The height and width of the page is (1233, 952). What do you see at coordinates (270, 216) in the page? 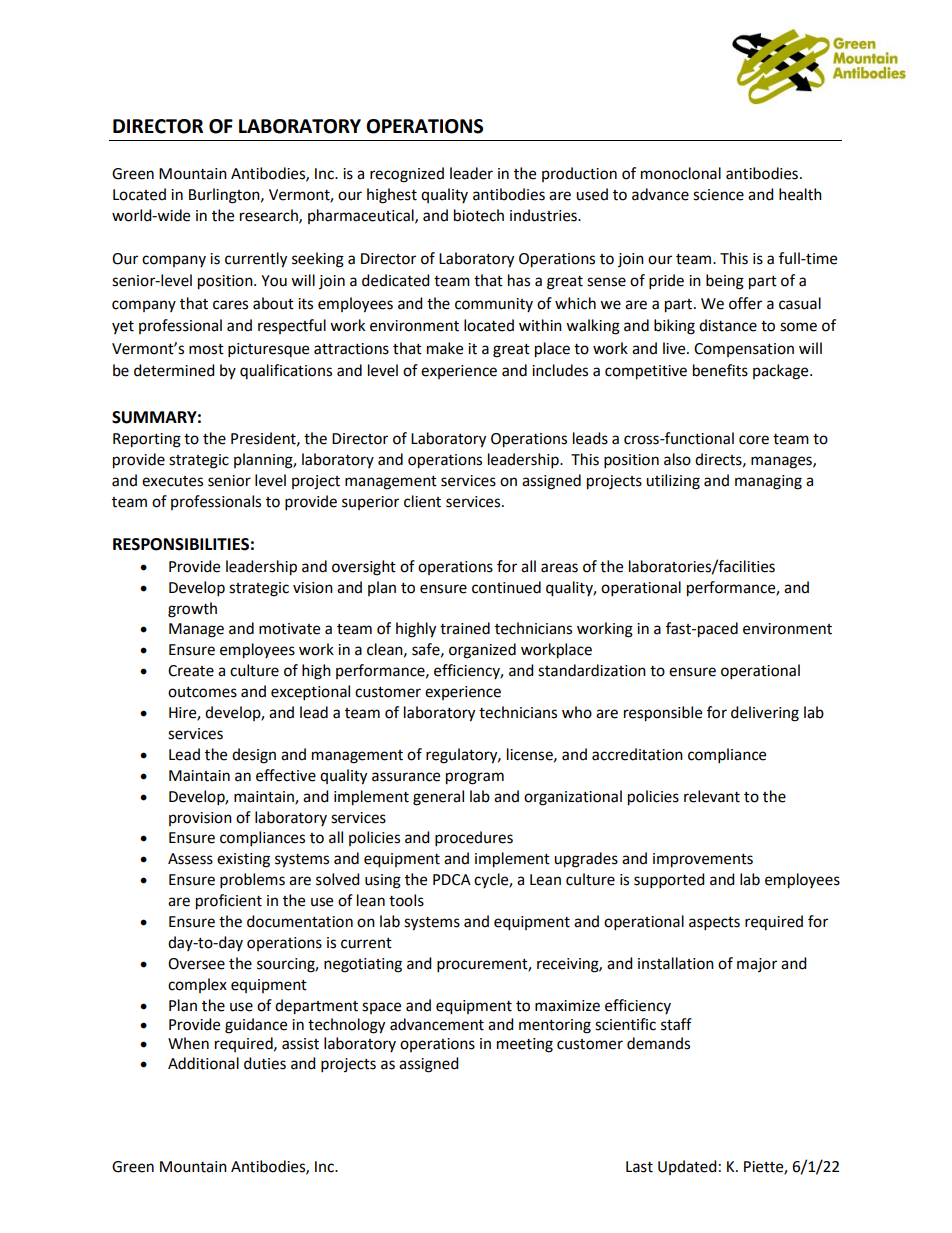
I see `research` at bounding box center [270, 216].
